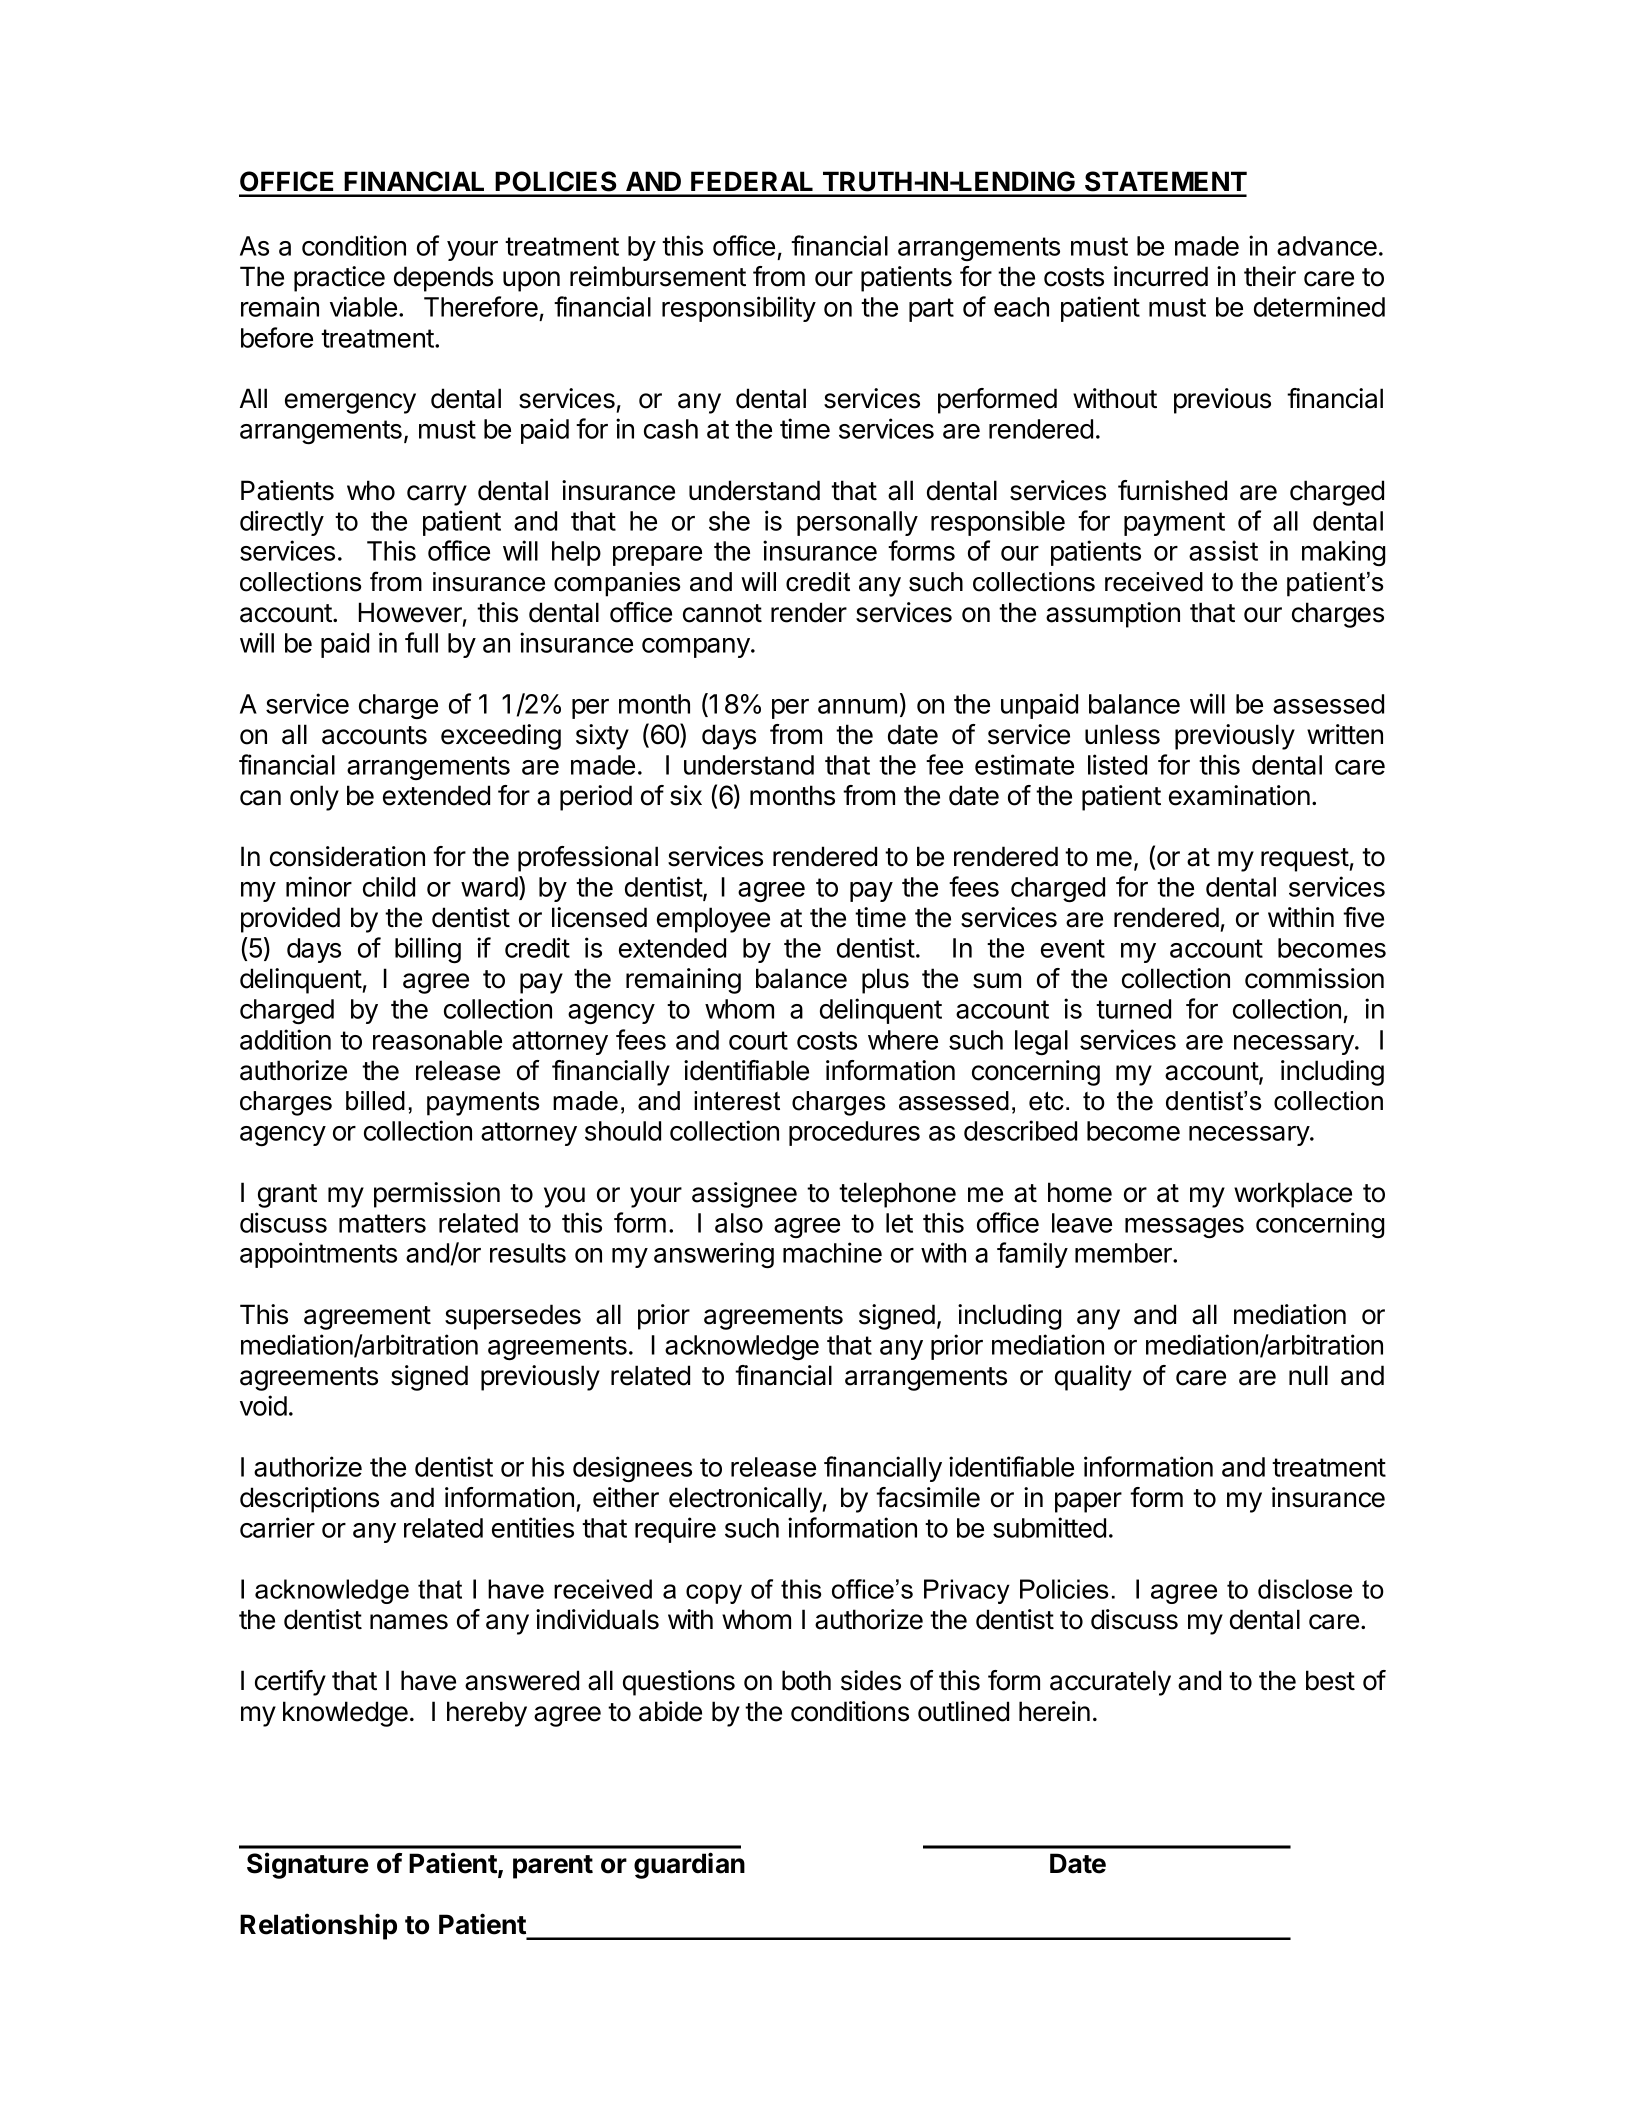 This screenshot has height=2102, width=1625. I want to click on billed, so click(375, 1101).
